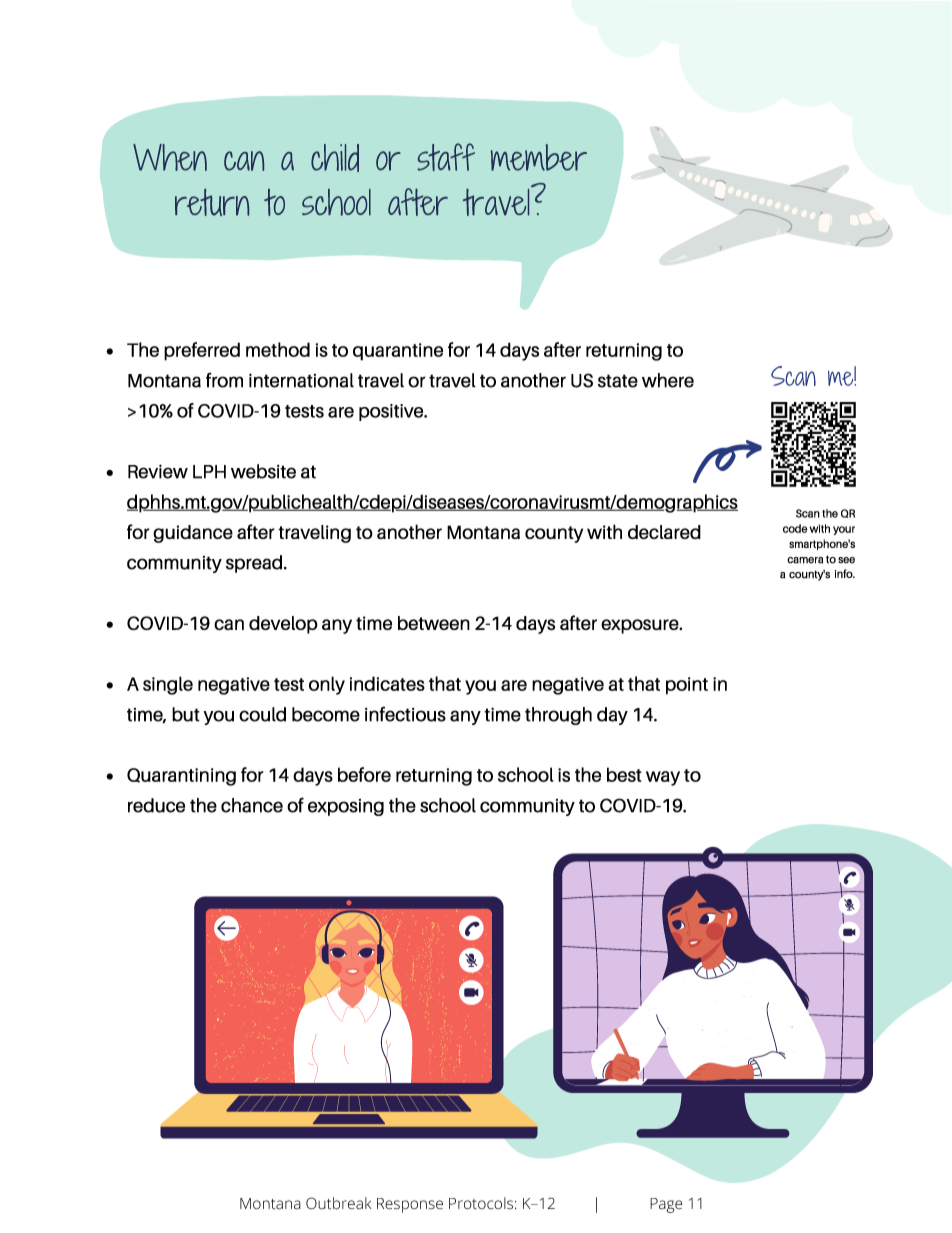 The image size is (952, 1233). Describe the element at coordinates (262, 714) in the screenshot. I see `could` at that location.
